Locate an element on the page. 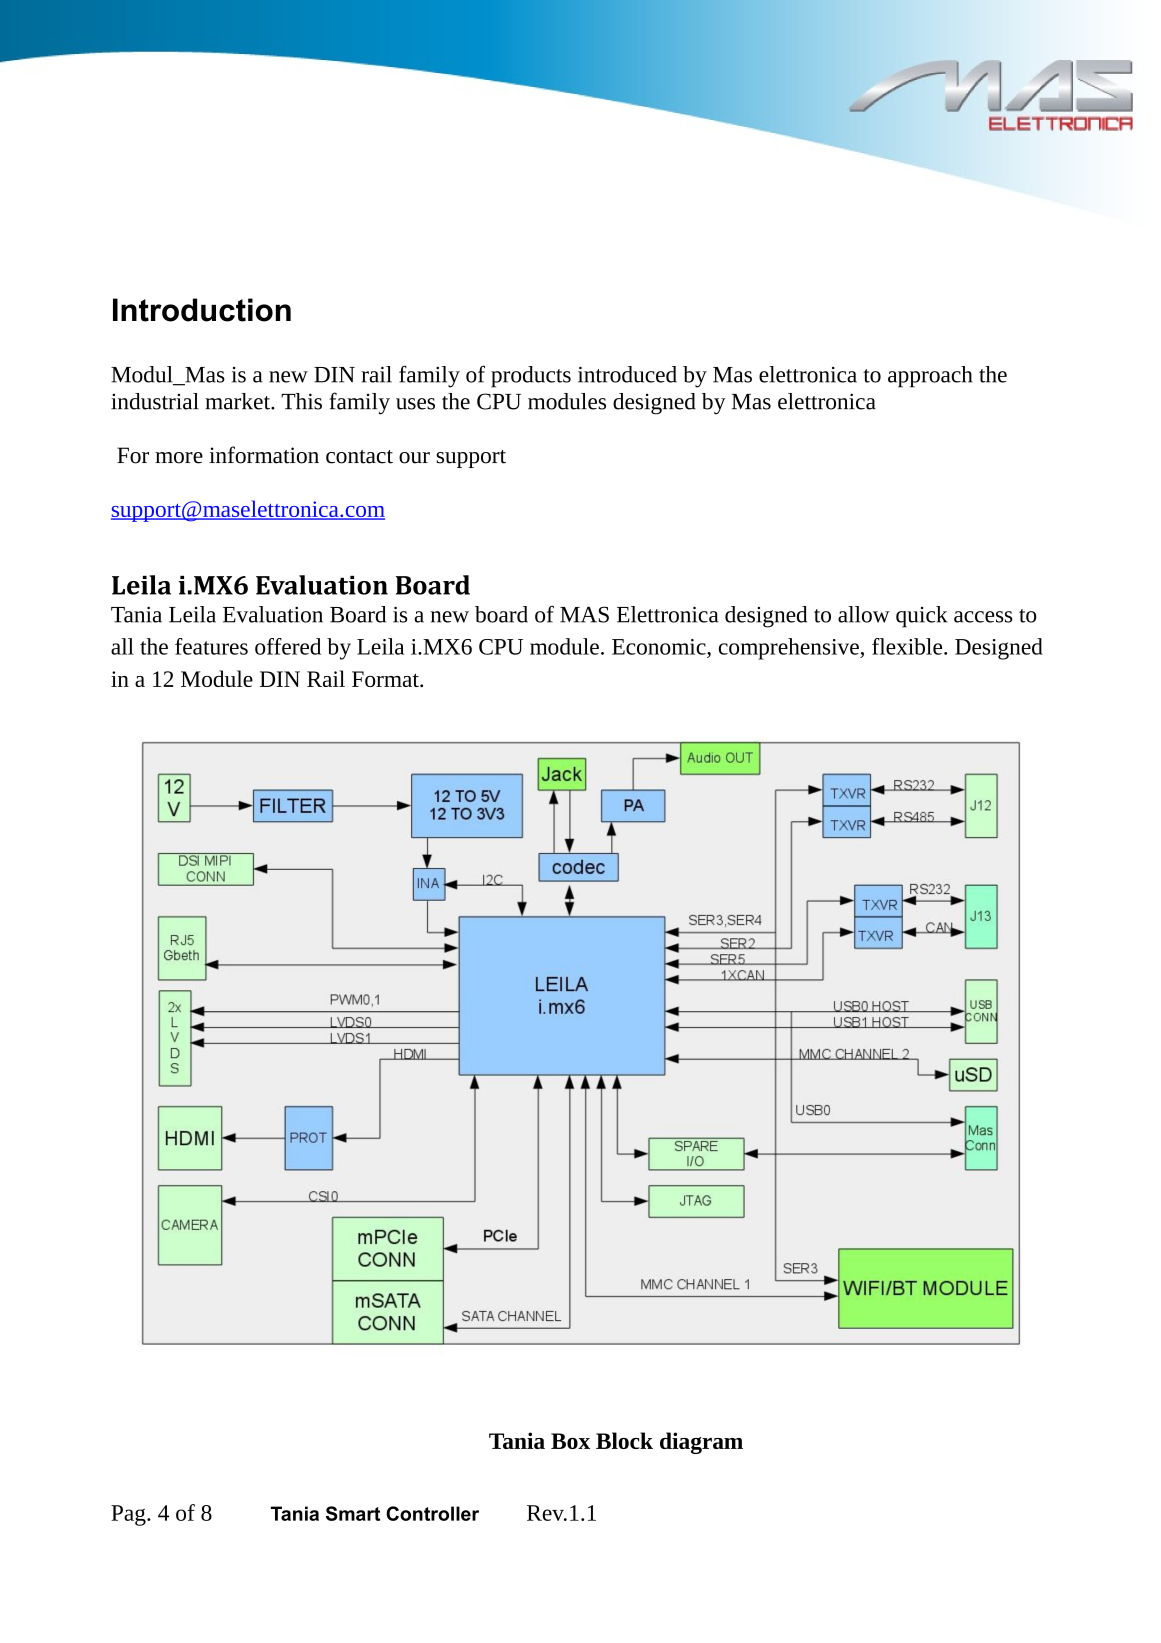  offered is located at coordinates (288, 646).
